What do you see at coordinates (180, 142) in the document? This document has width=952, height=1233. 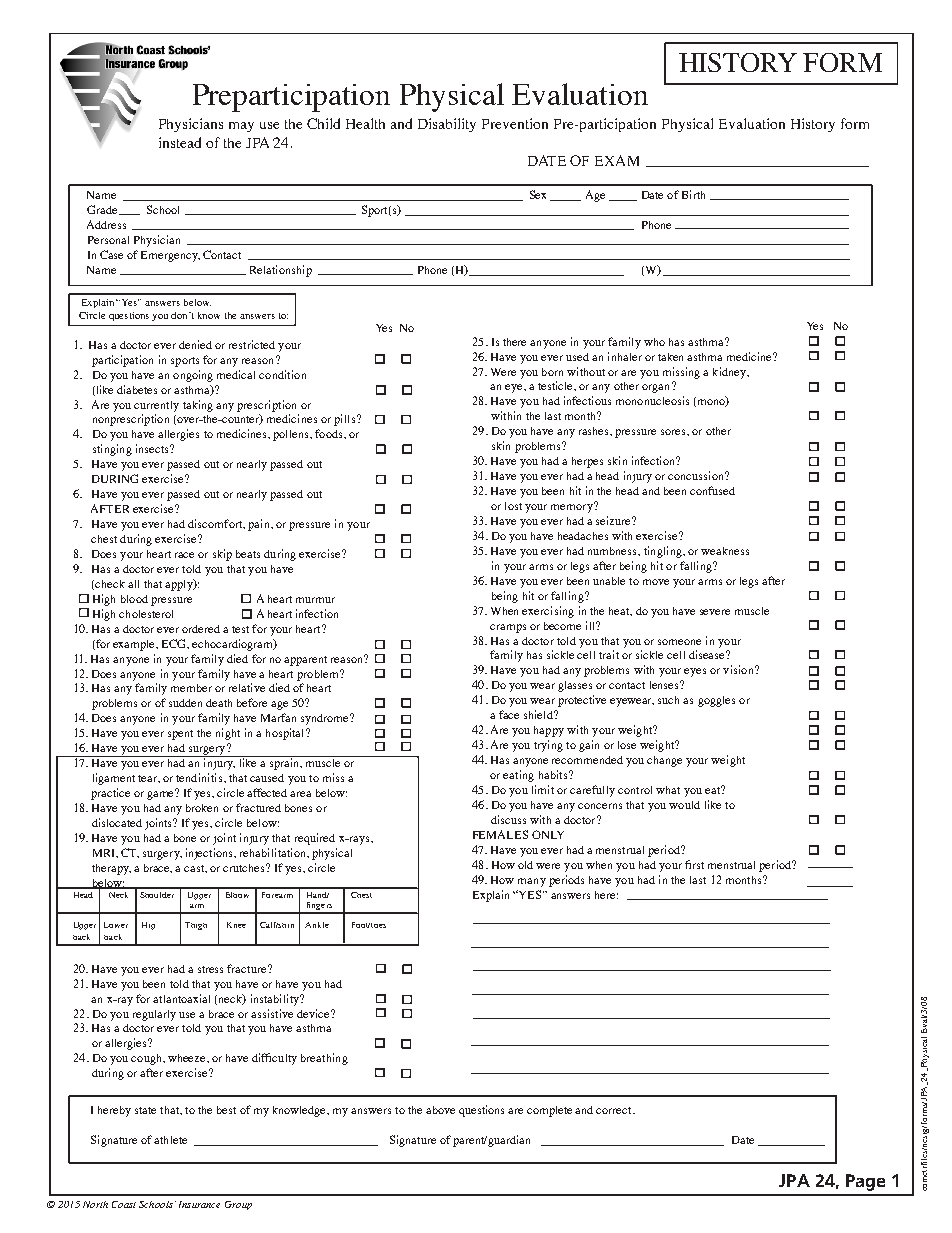 I see `instead` at bounding box center [180, 142].
